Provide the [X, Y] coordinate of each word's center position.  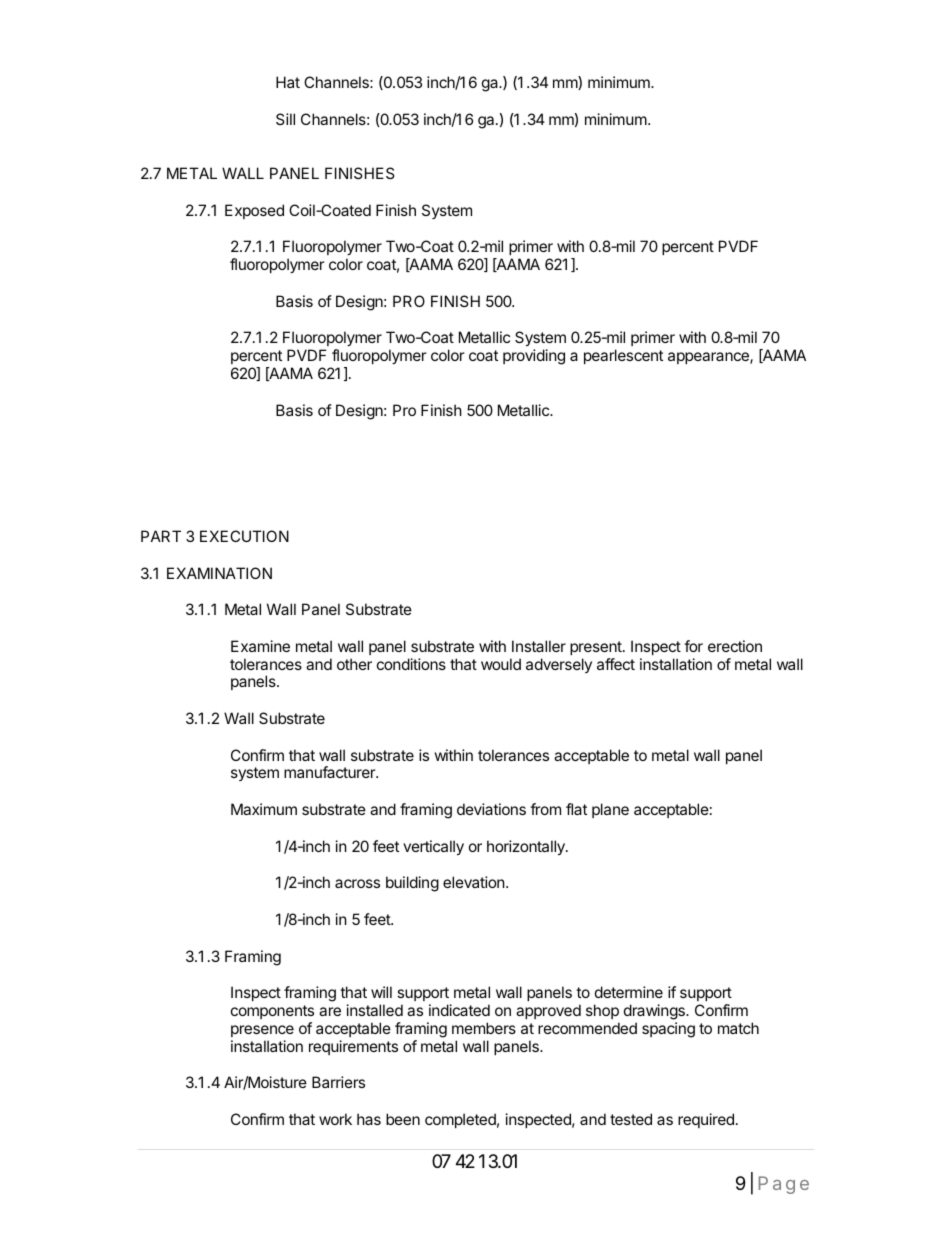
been [403, 1119]
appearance [709, 358]
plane [610, 810]
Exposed [254, 211]
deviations [491, 809]
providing [534, 357]
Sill [285, 119]
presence [262, 1031]
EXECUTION [244, 536]
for [693, 646]
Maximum [264, 809]
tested [631, 1119]
